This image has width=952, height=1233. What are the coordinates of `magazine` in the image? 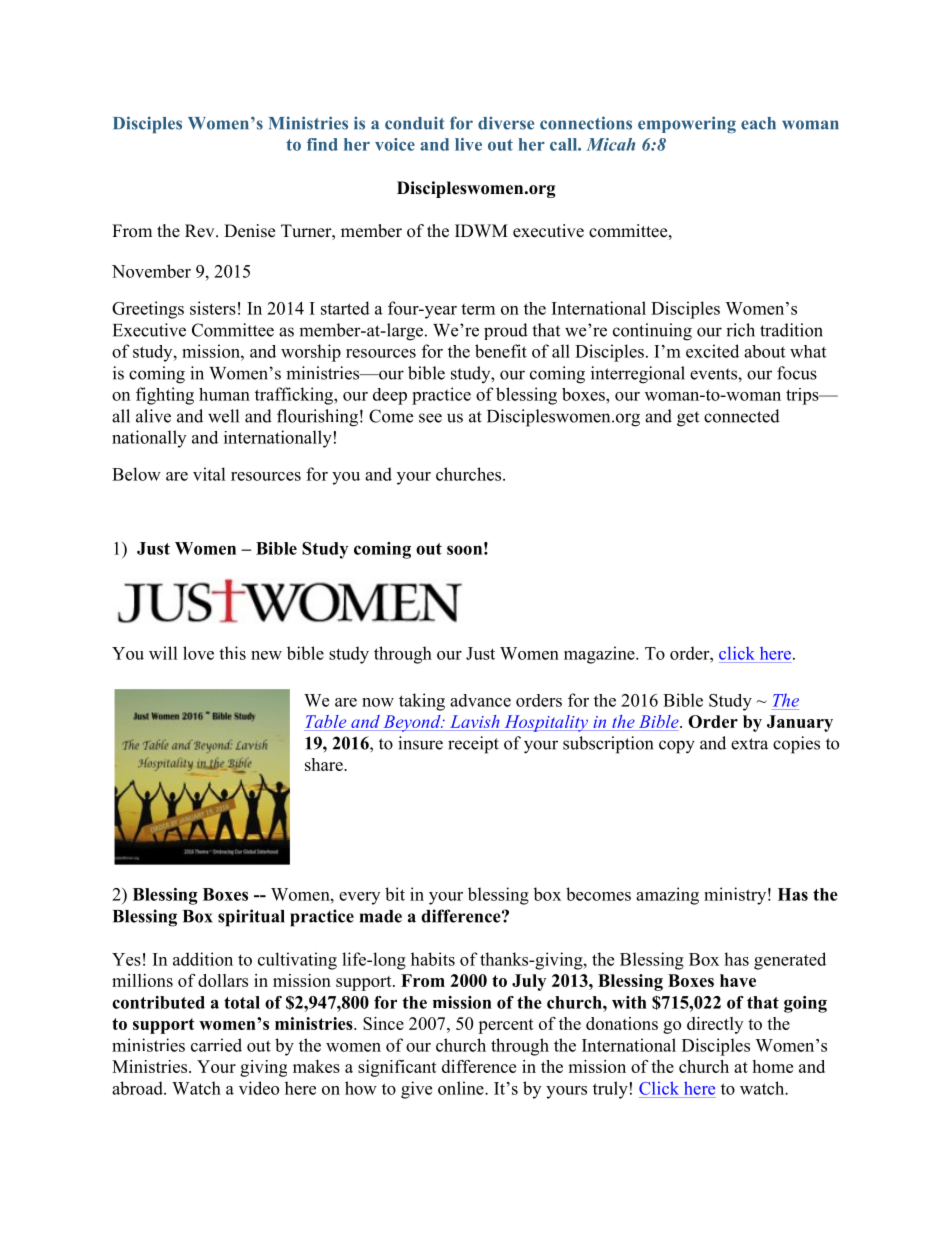 It's located at (600, 655).
